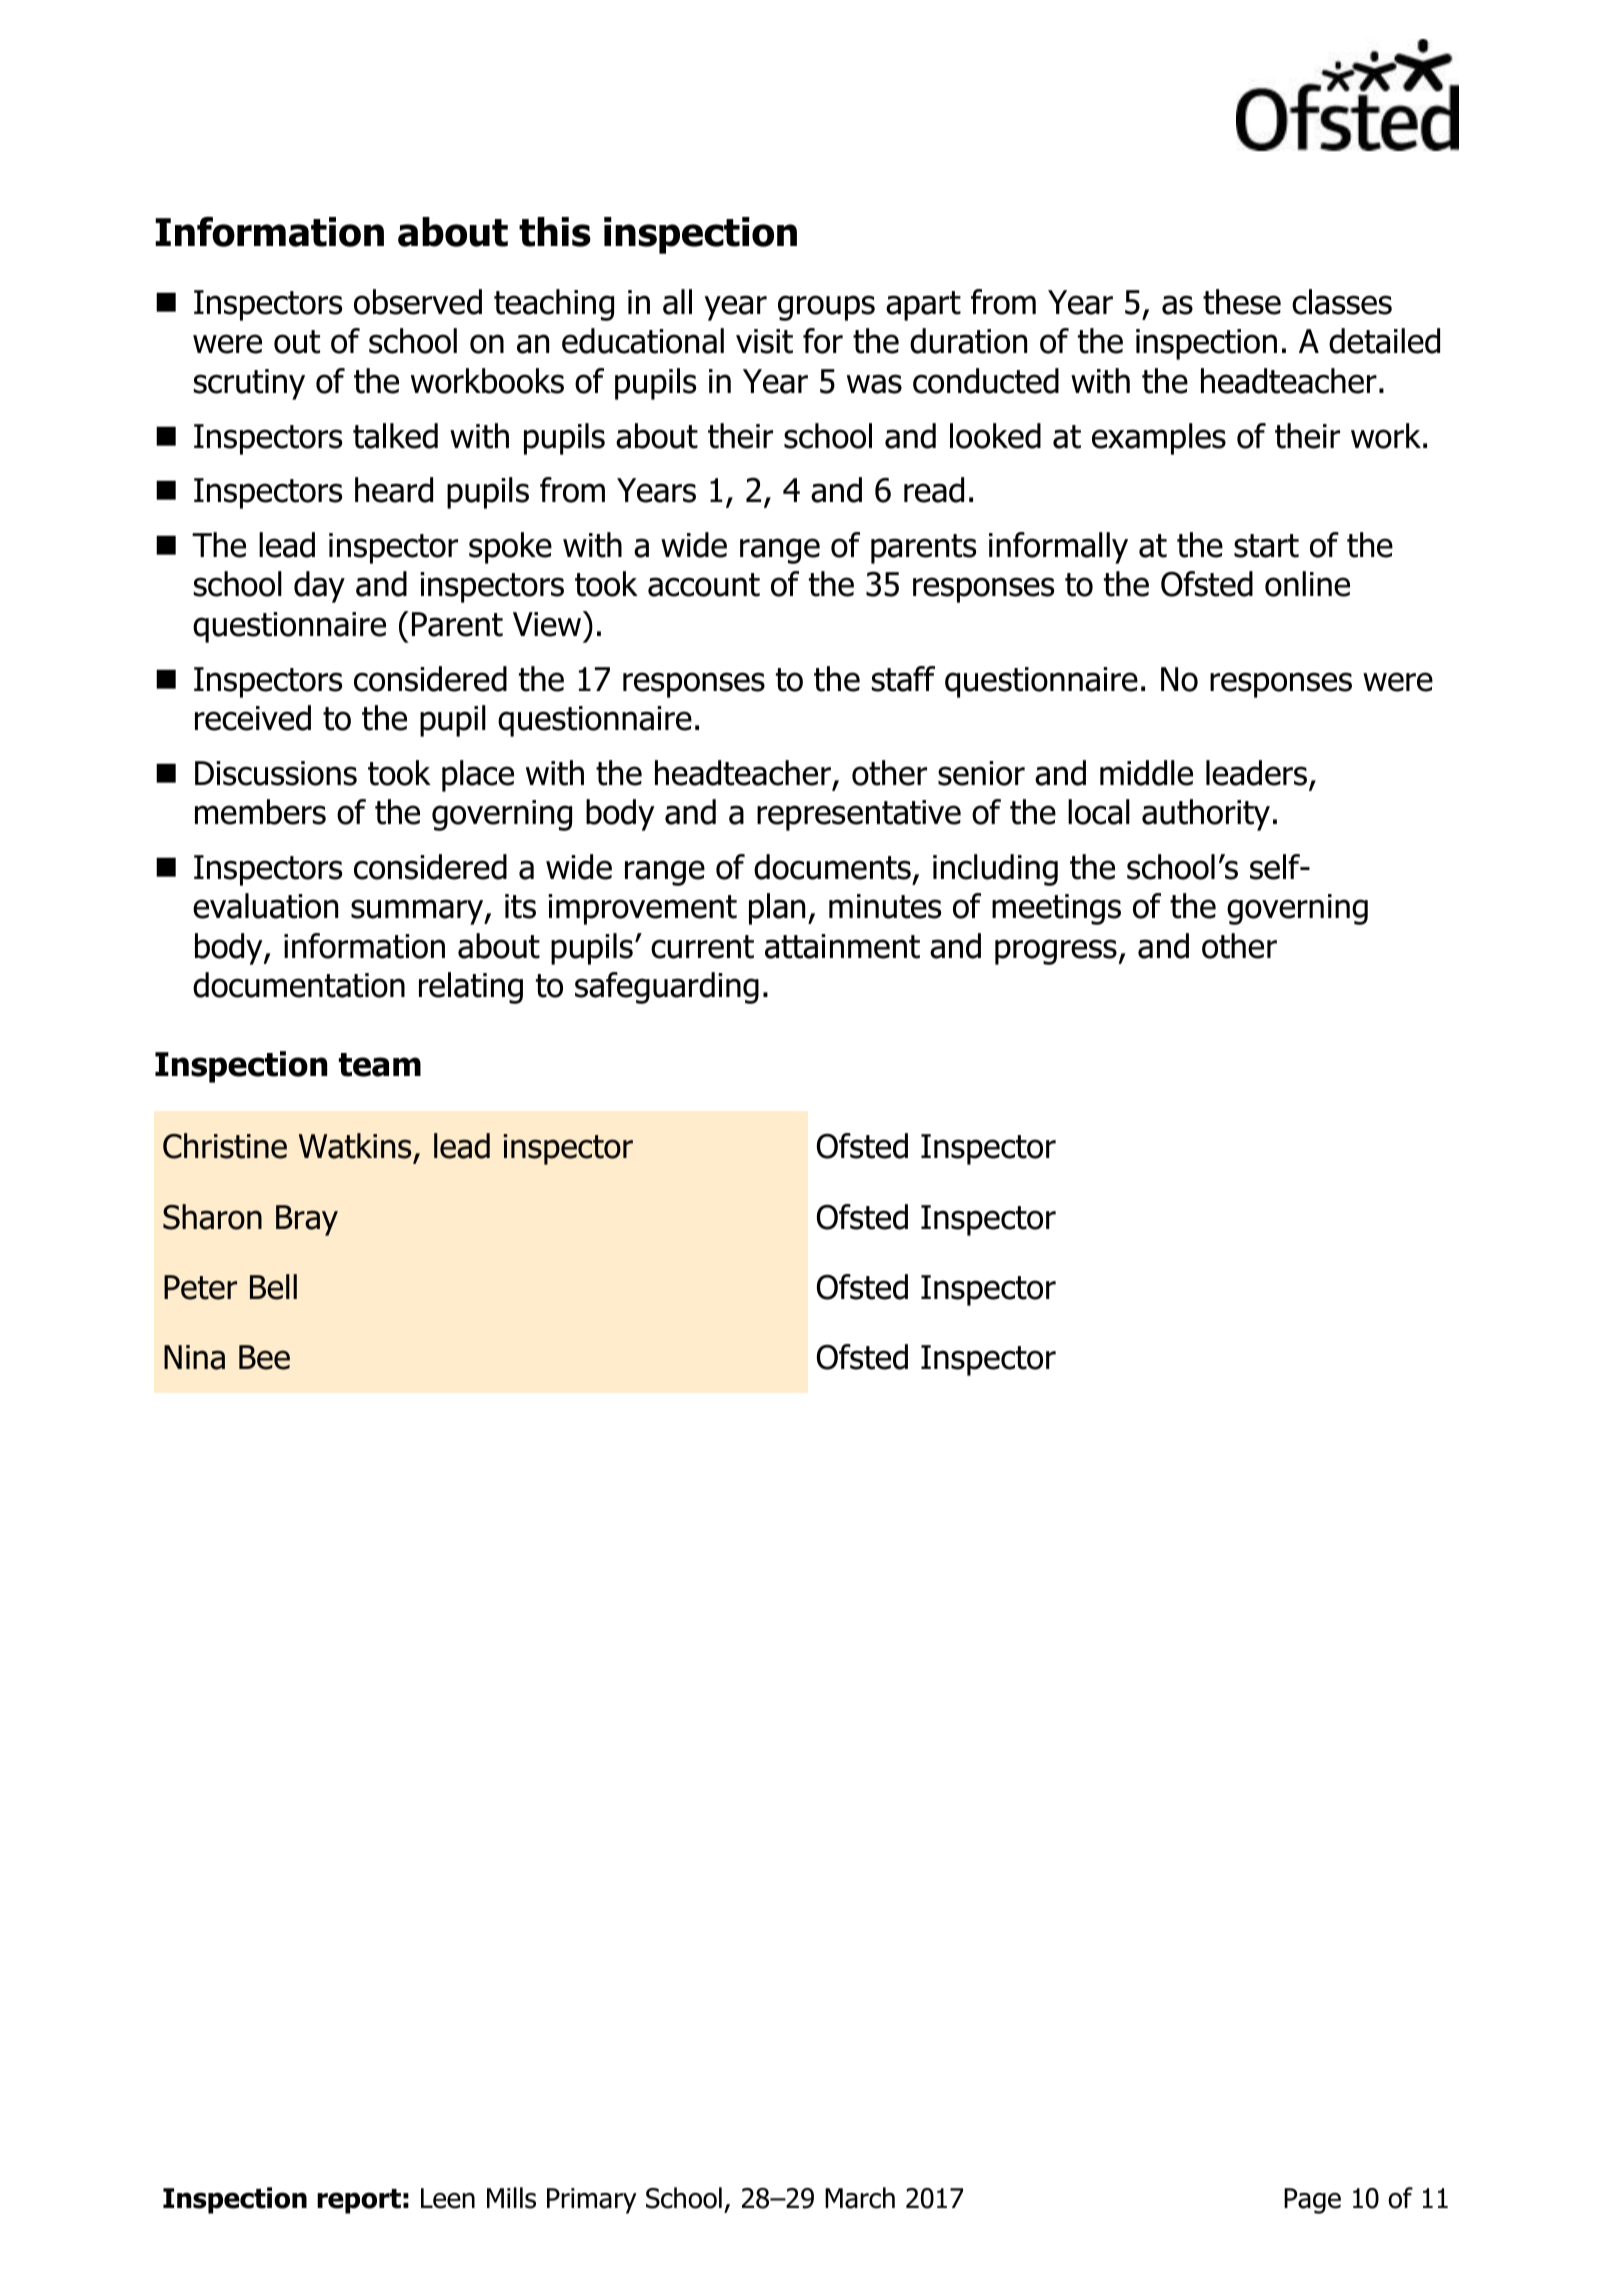 Image resolution: width=1611 pixels, height=2283 pixels. Describe the element at coordinates (777, 909) in the page. I see `plan` at that location.
